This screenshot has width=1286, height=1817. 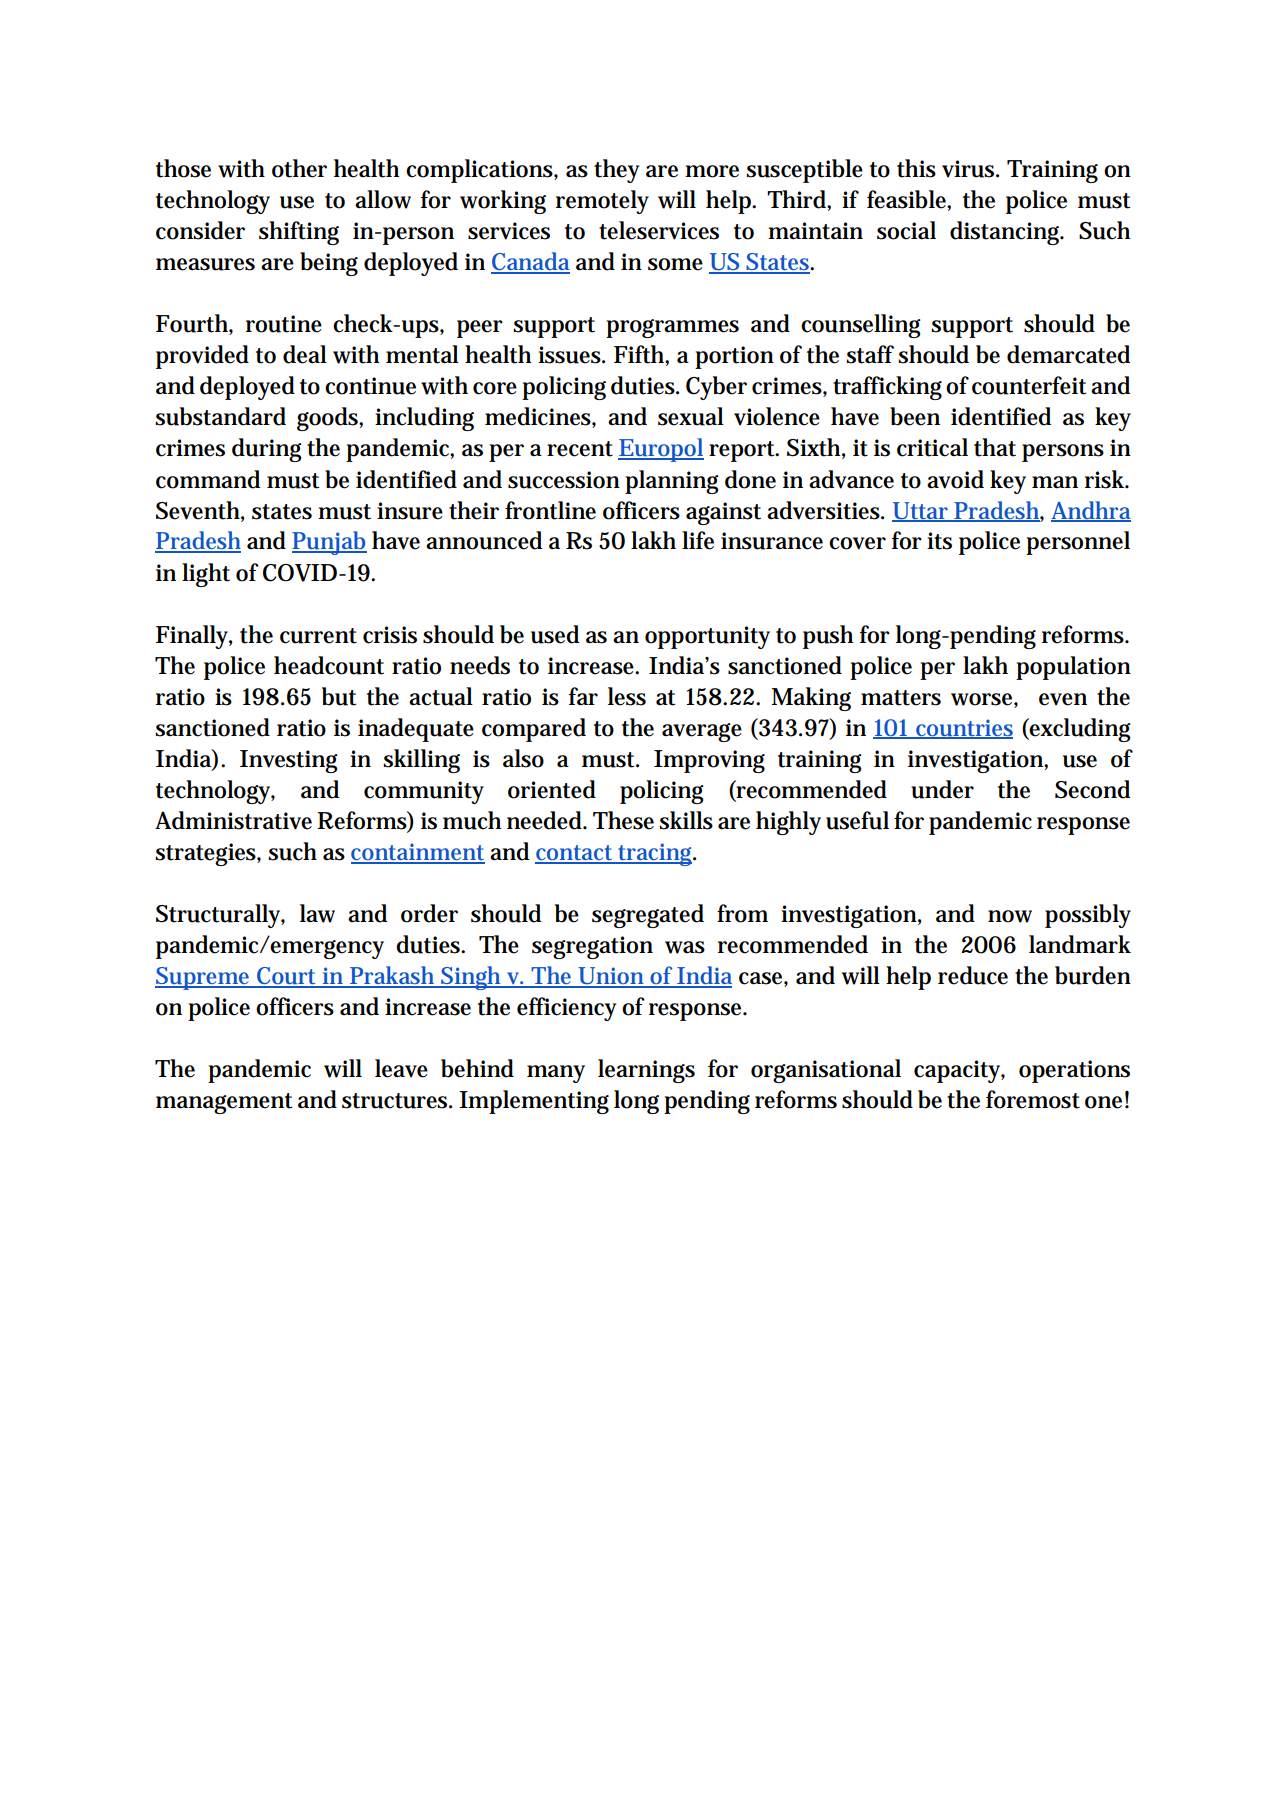 I want to click on now, so click(x=1010, y=916).
